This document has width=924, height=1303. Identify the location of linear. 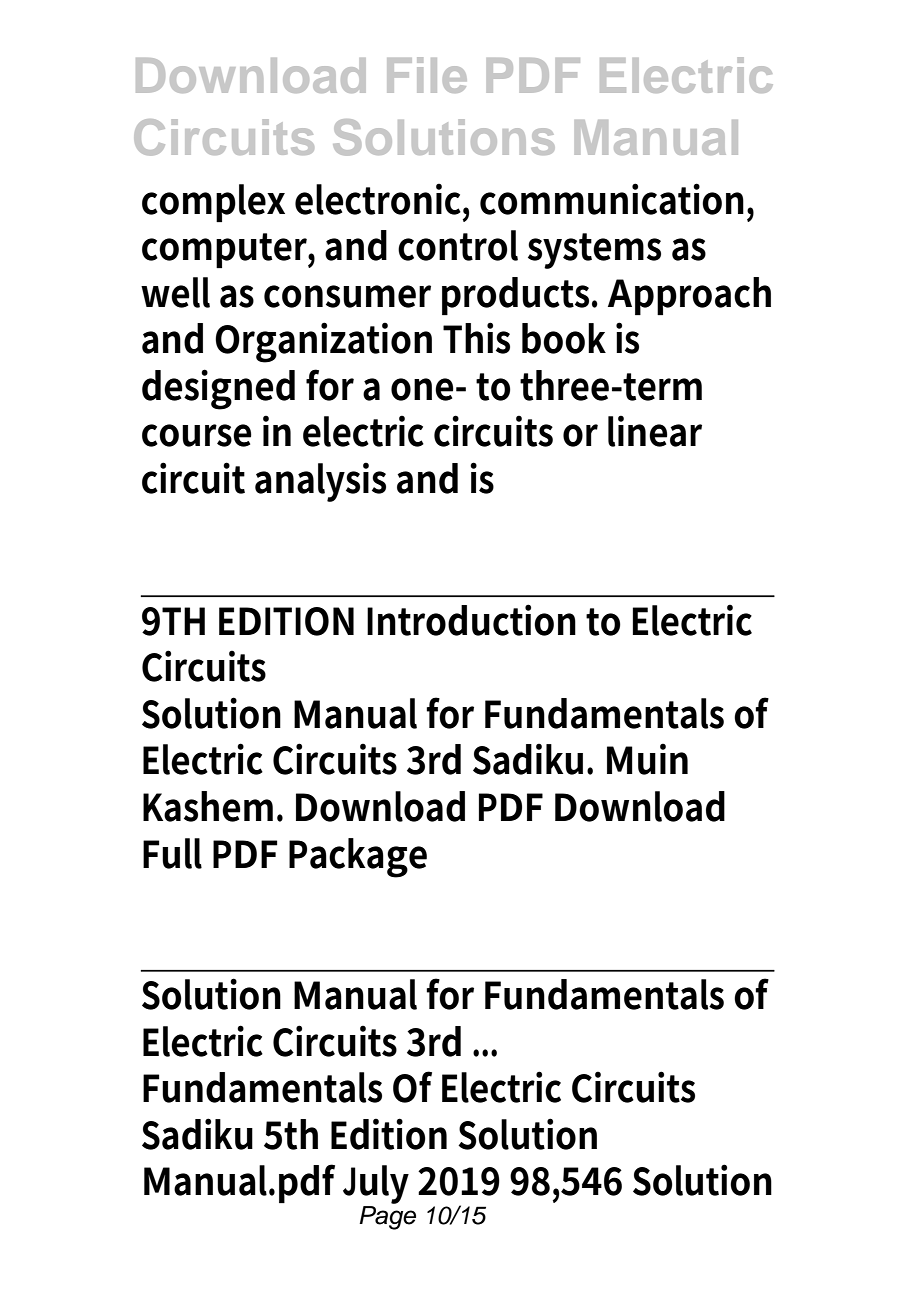
(655, 431).
